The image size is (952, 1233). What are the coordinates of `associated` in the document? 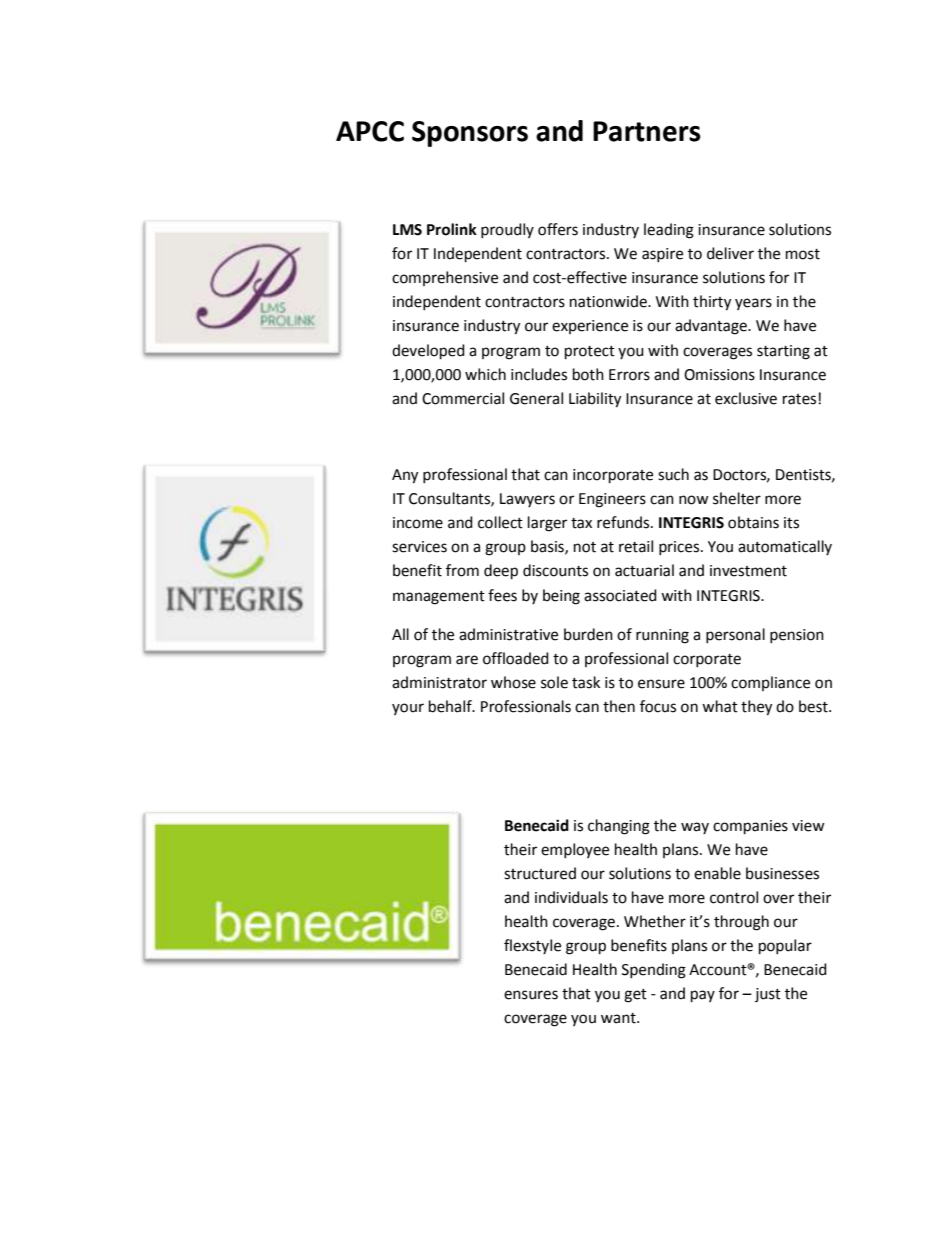 It's located at (620, 595).
